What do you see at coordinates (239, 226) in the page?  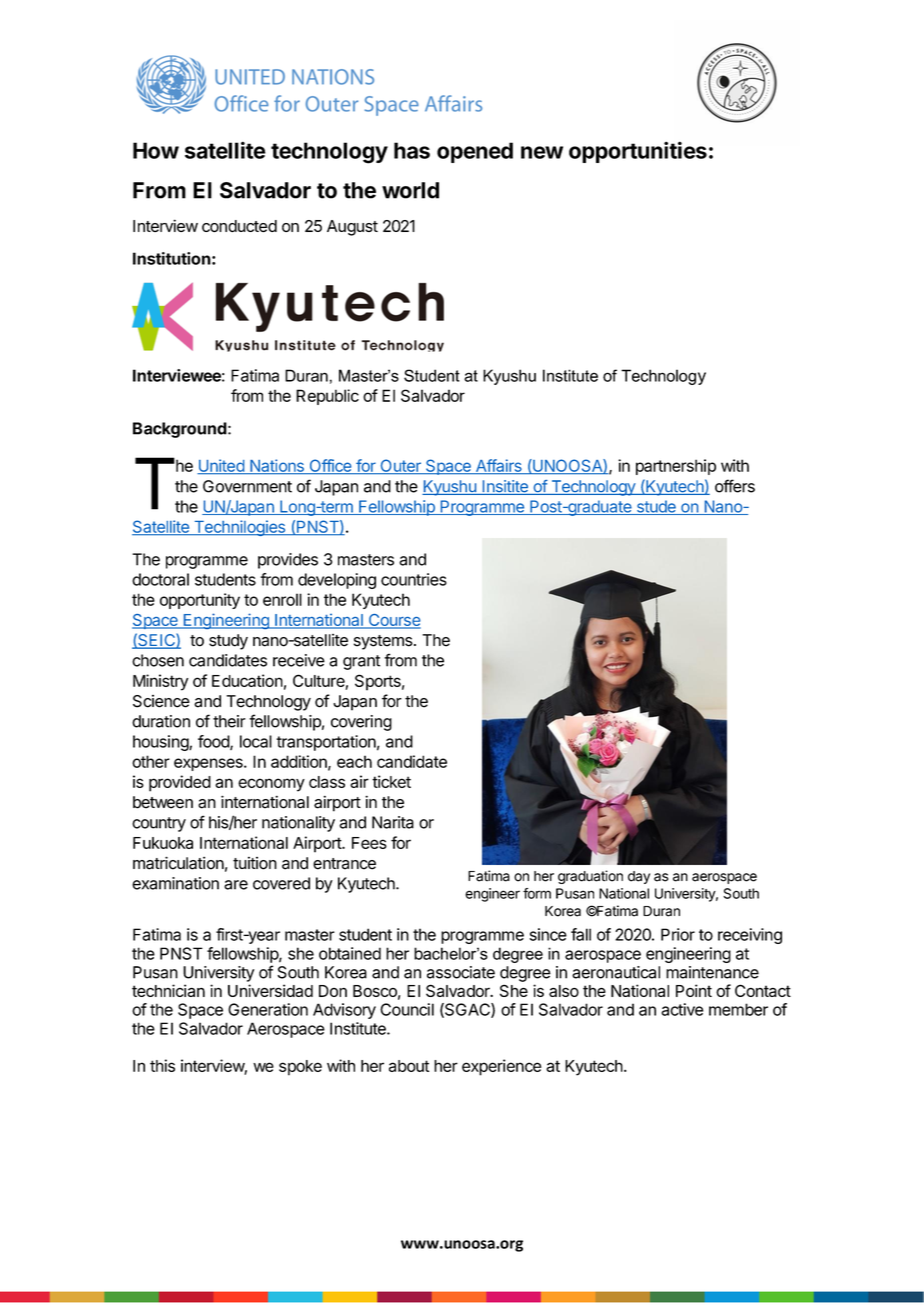 I see `conducted` at bounding box center [239, 226].
